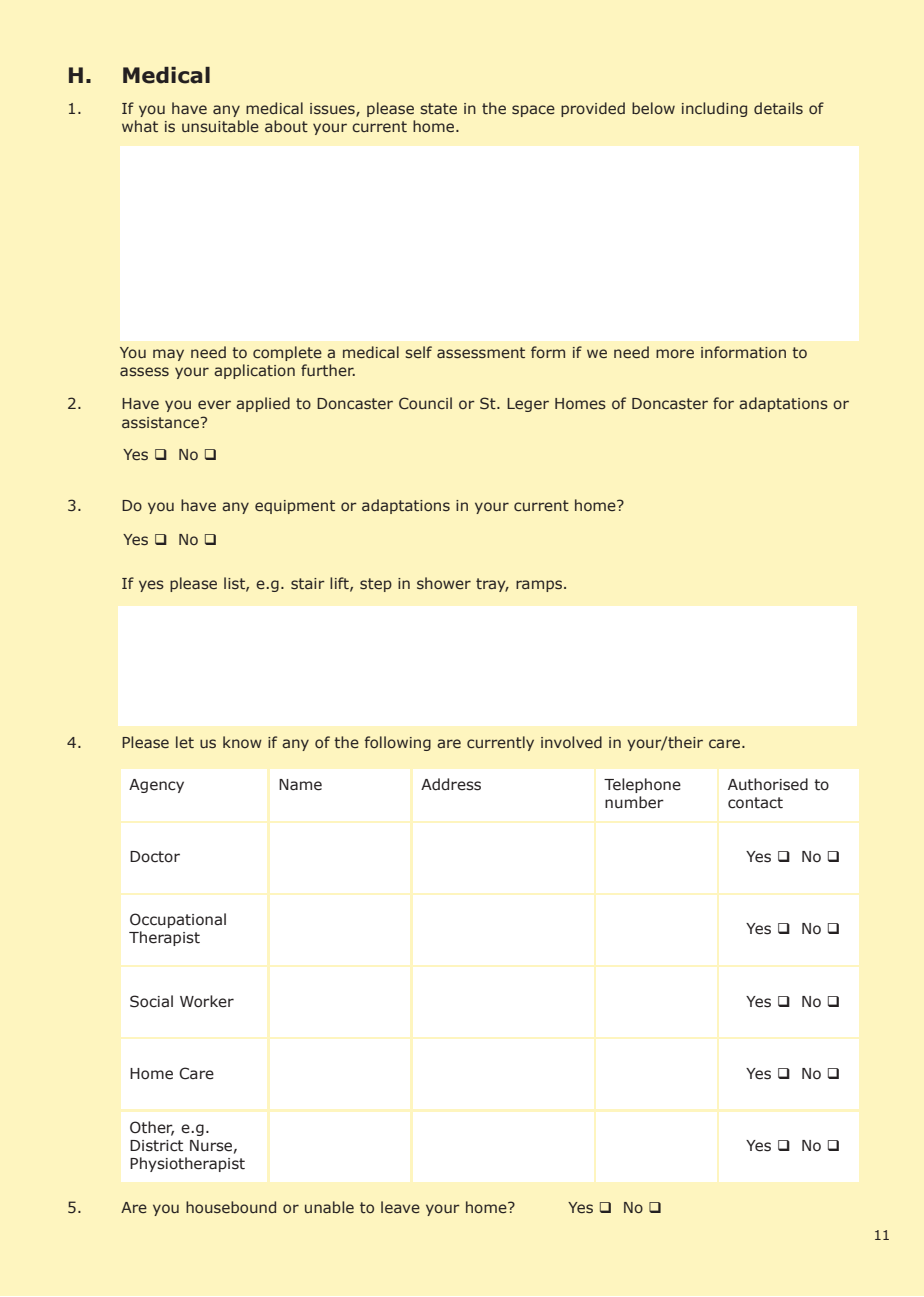 The height and width of the screenshot is (1297, 924). Describe the element at coordinates (642, 785) in the screenshot. I see `Telephone` at that location.
